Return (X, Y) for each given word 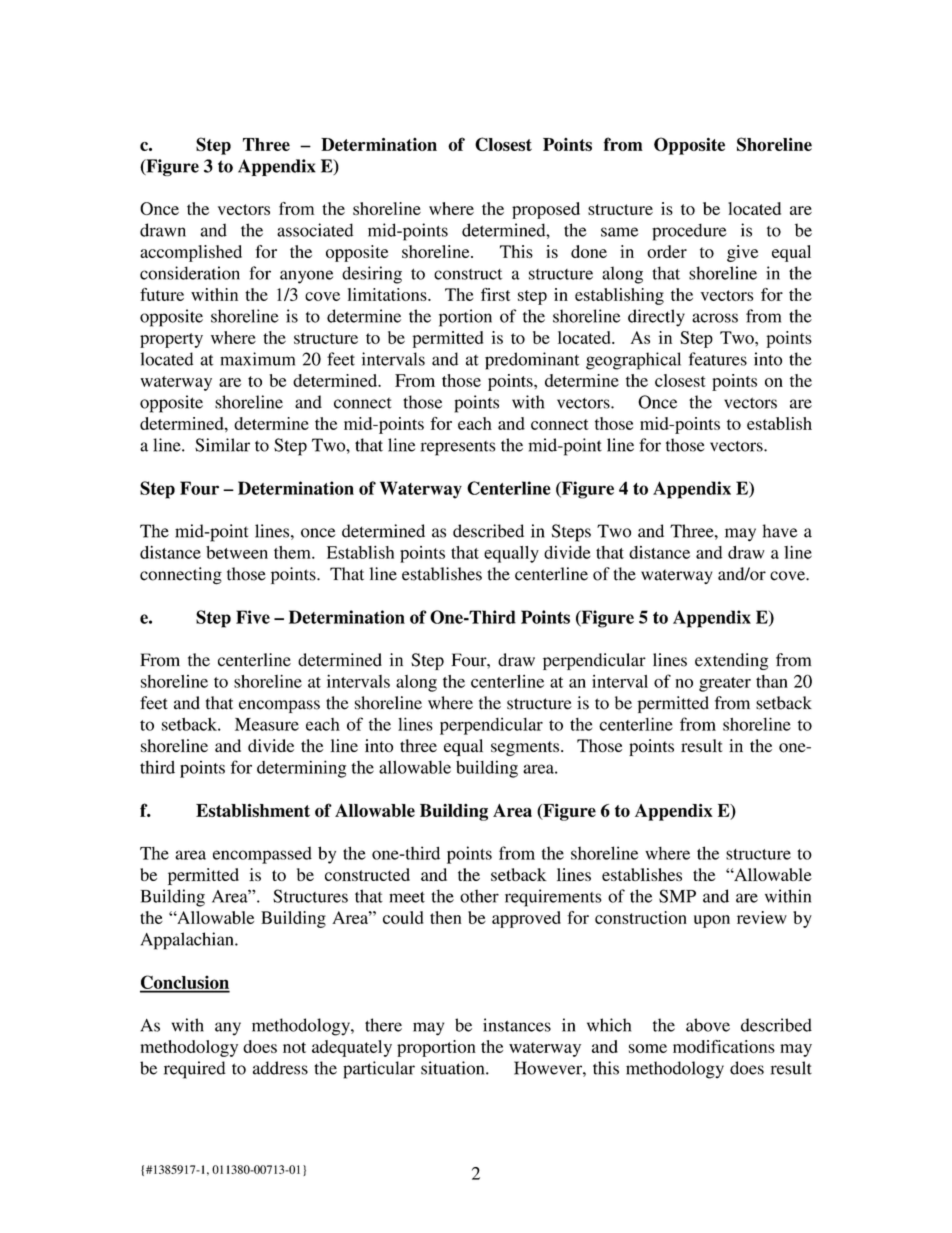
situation (454, 1068)
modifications (724, 1046)
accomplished (191, 253)
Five (253, 617)
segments (525, 748)
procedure (689, 232)
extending (731, 661)
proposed (546, 210)
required (195, 1070)
